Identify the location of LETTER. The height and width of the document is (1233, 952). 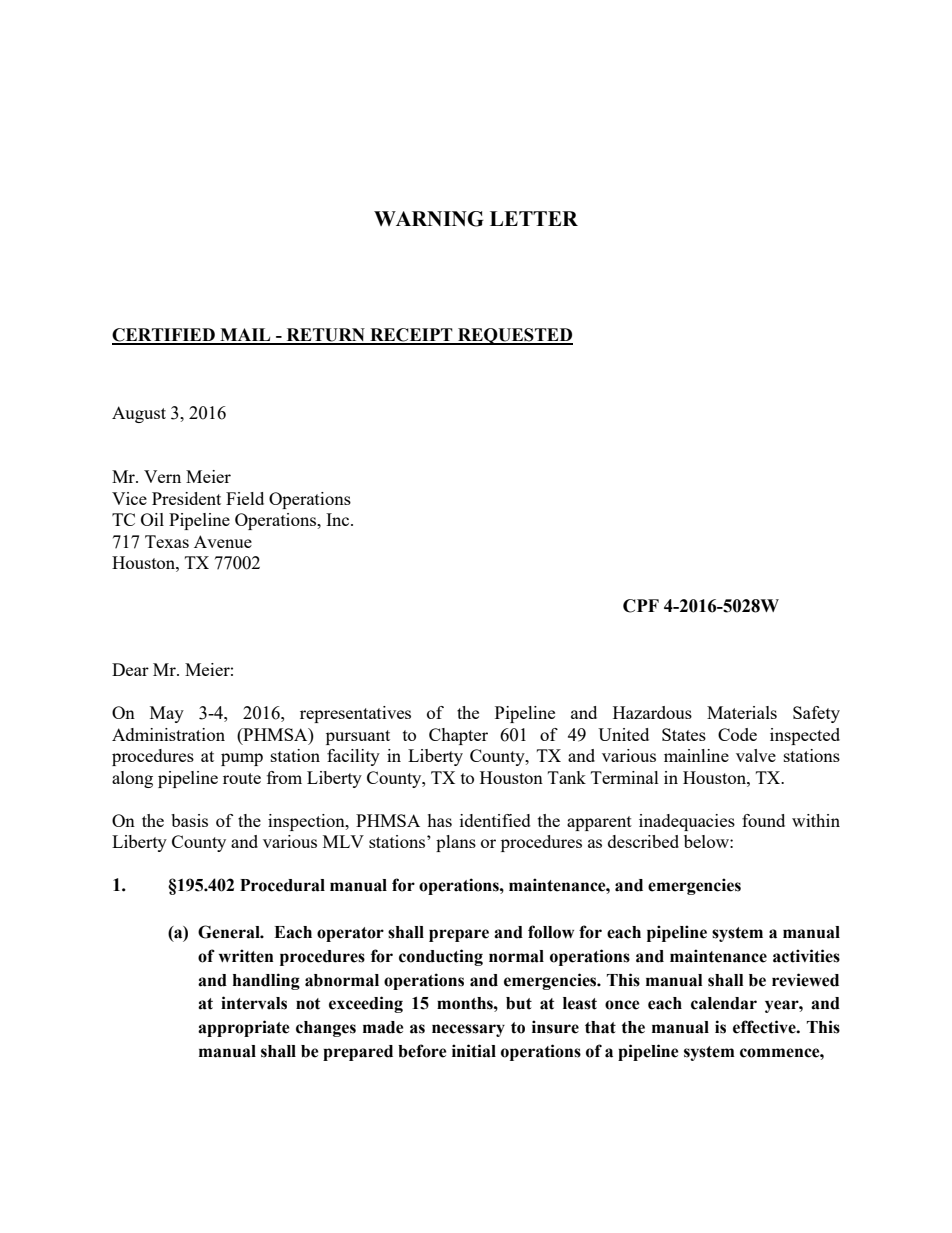
(534, 218).
